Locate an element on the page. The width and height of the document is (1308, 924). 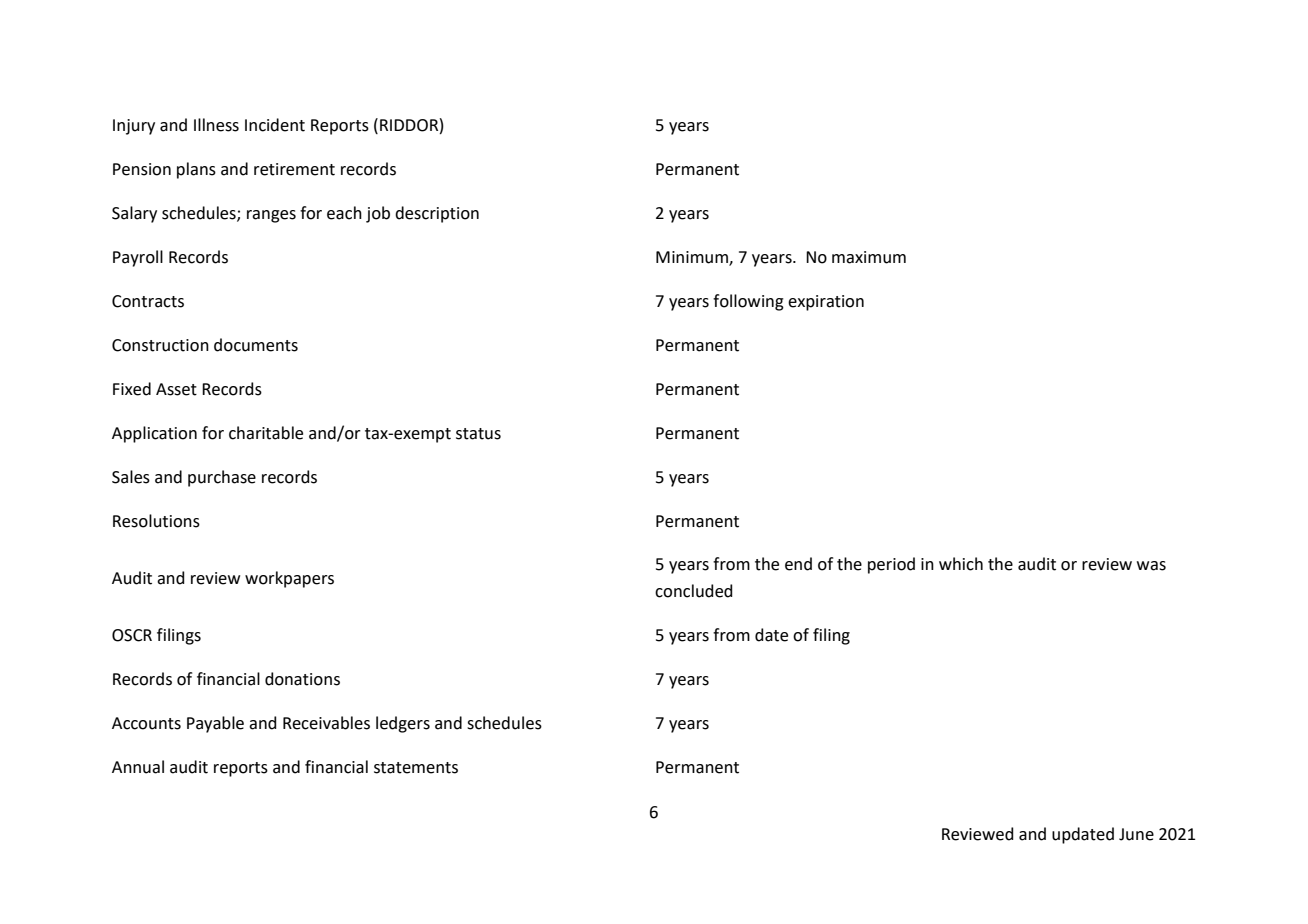
Incident is located at coordinates (275, 125).
